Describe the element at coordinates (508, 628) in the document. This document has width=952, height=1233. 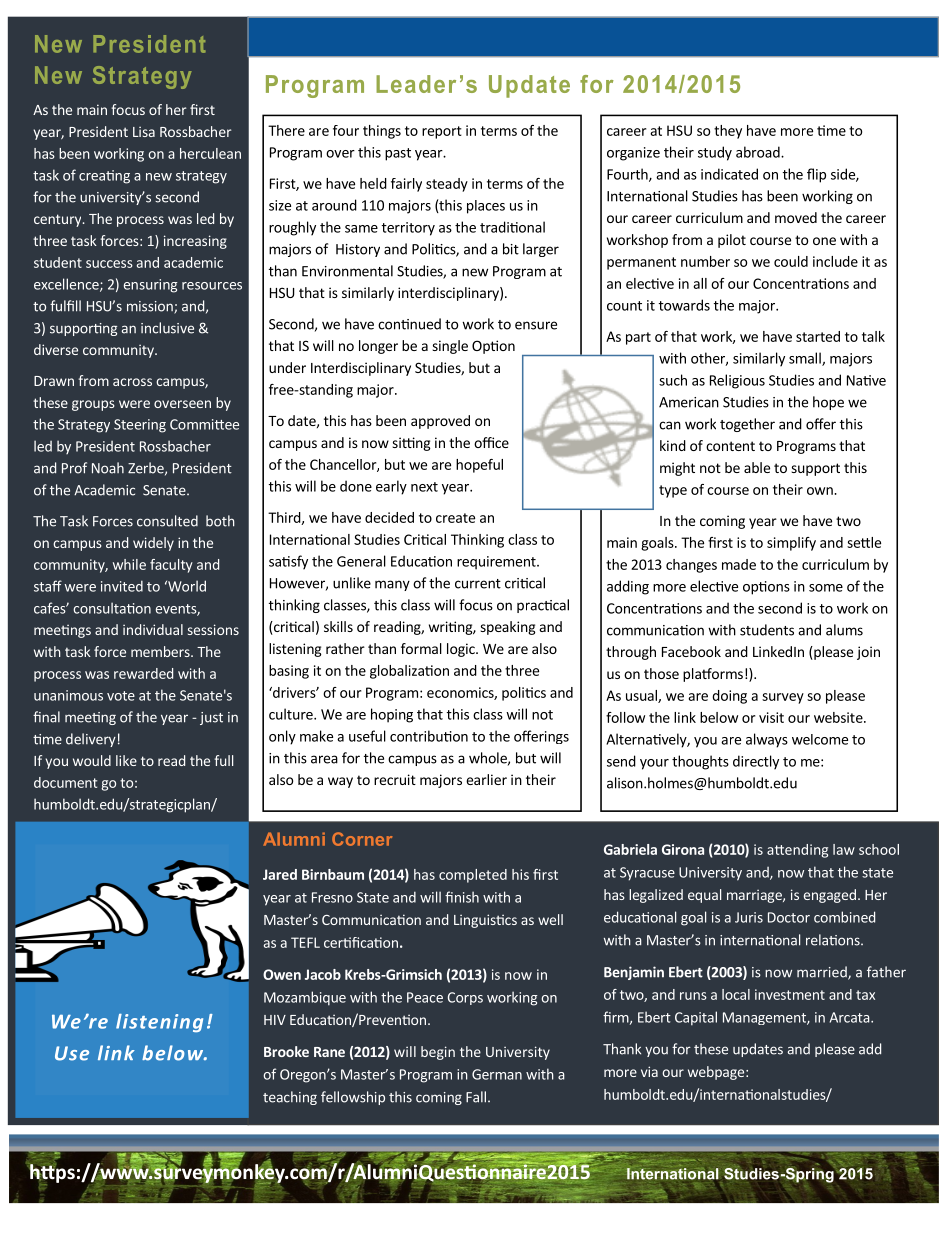
I see `speaking` at that location.
